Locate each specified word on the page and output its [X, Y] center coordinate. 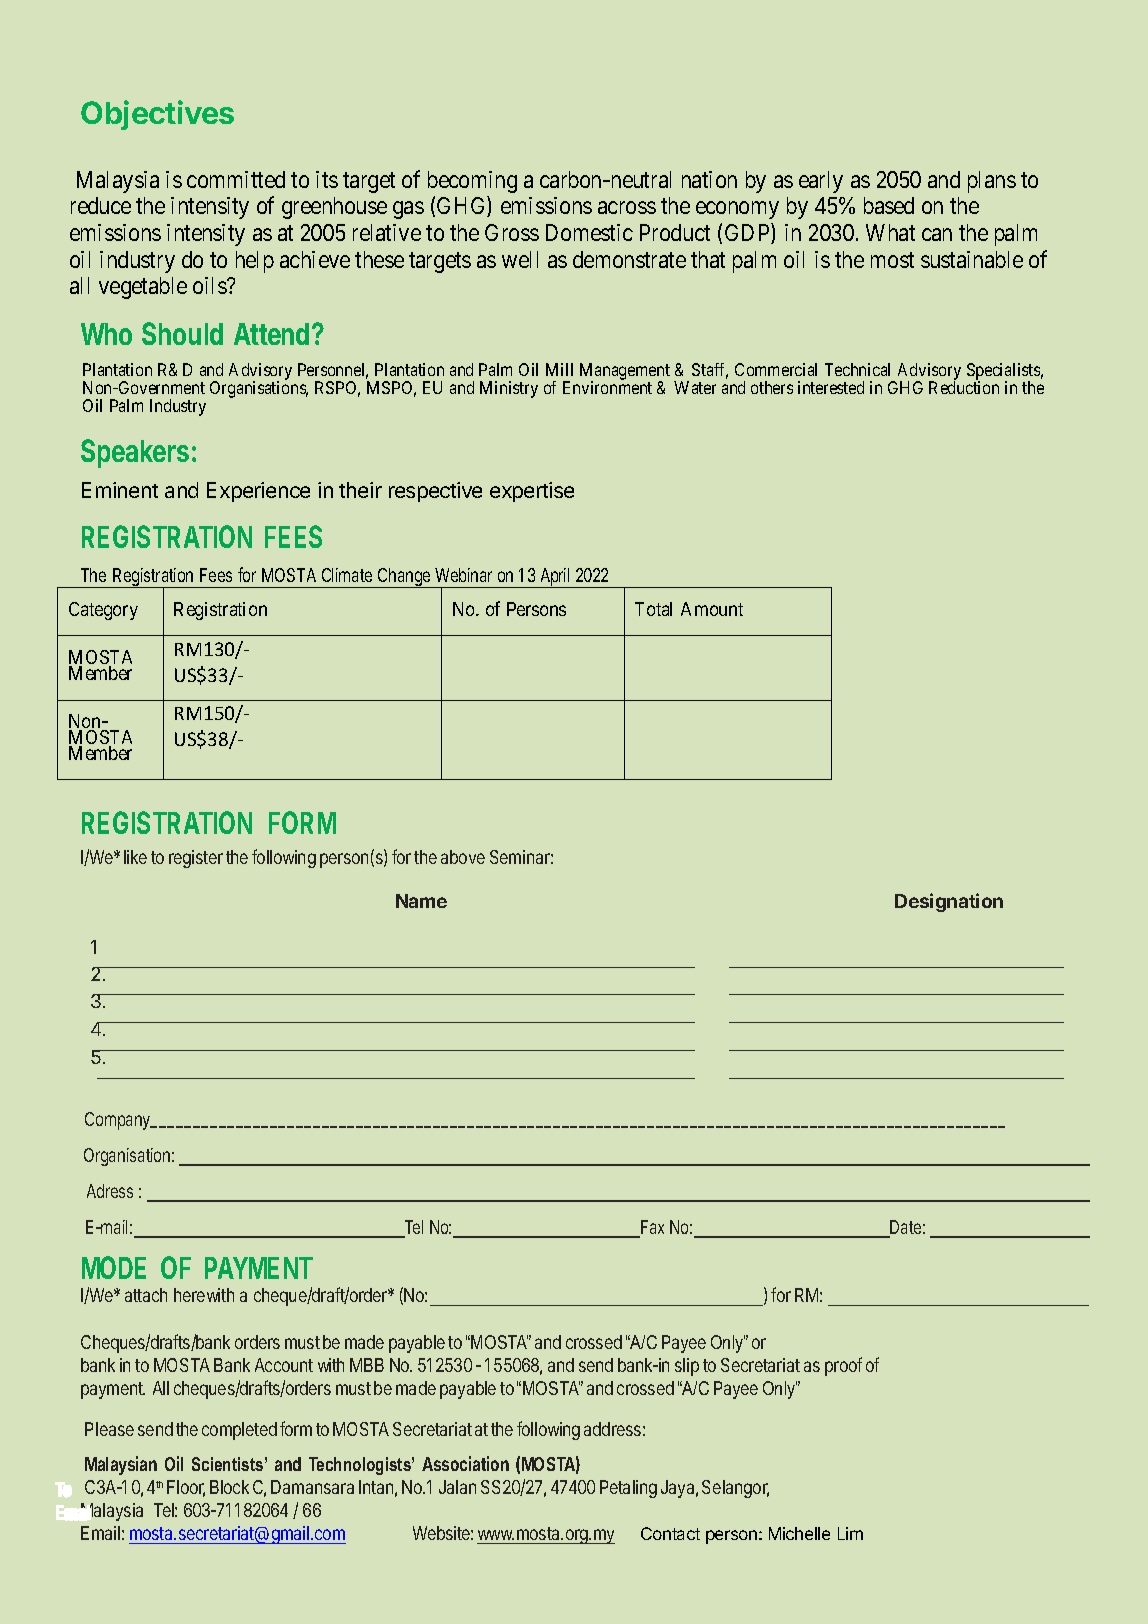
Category [103, 611]
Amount [712, 609]
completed [239, 1431]
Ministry [509, 389]
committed [236, 179]
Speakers [135, 453]
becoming [472, 182]
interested [831, 387]
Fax [651, 1228]
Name [421, 901]
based [889, 205]
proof [843, 1366]
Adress [110, 1191]
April [555, 578]
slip [687, 1367]
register [196, 859]
